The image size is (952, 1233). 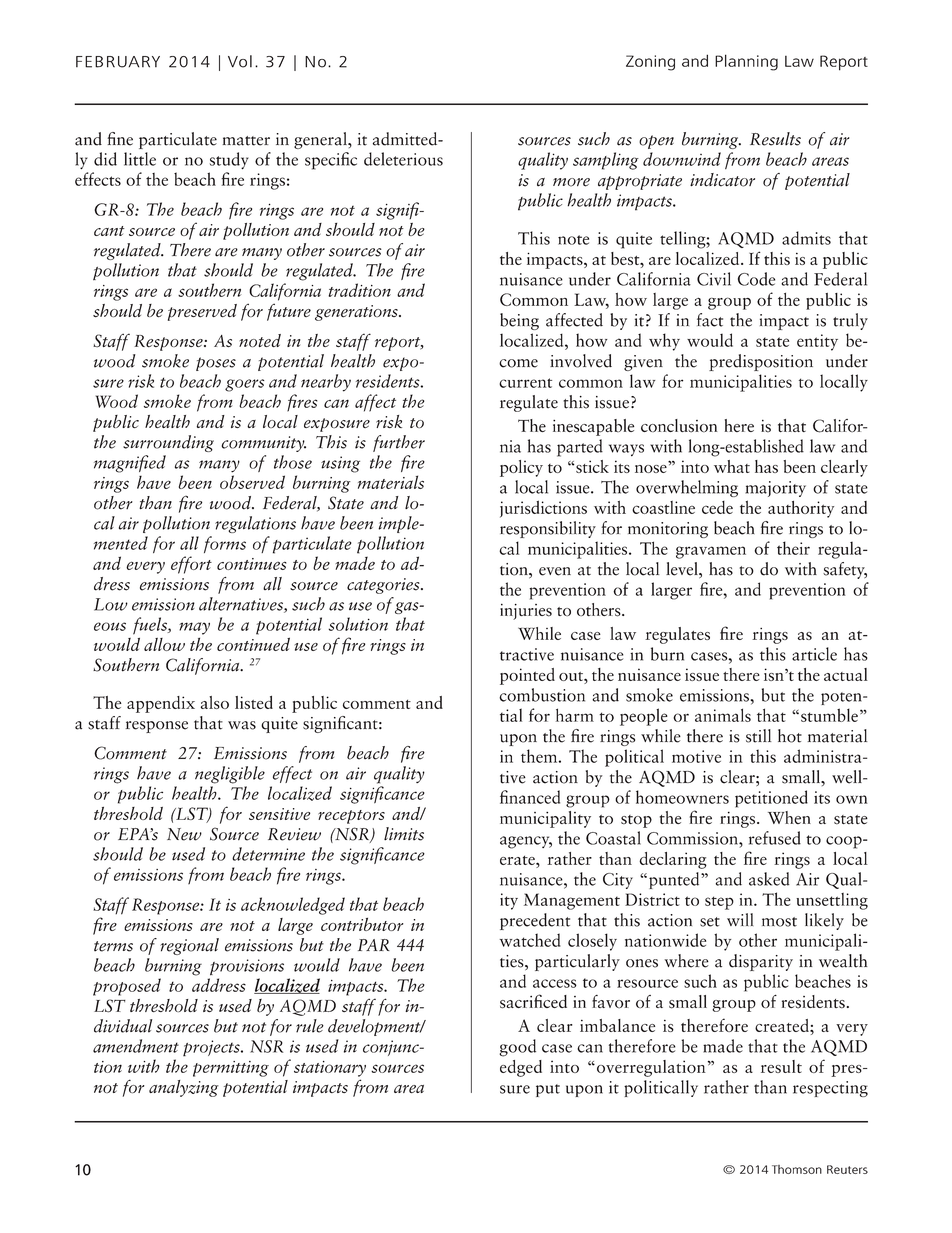 I want to click on analyzing, so click(x=184, y=1088).
